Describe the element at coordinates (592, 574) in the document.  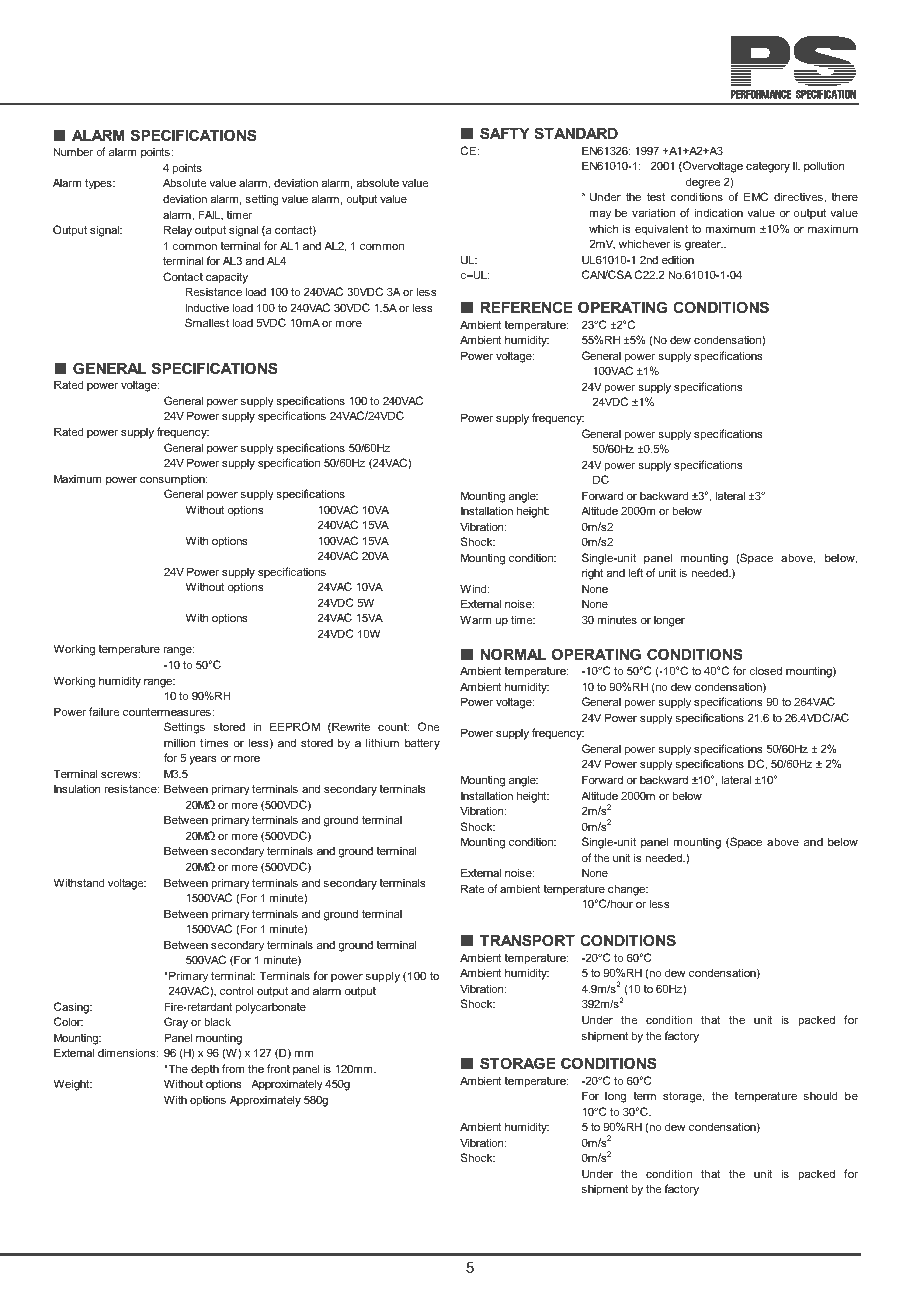
I see `right` at that location.
